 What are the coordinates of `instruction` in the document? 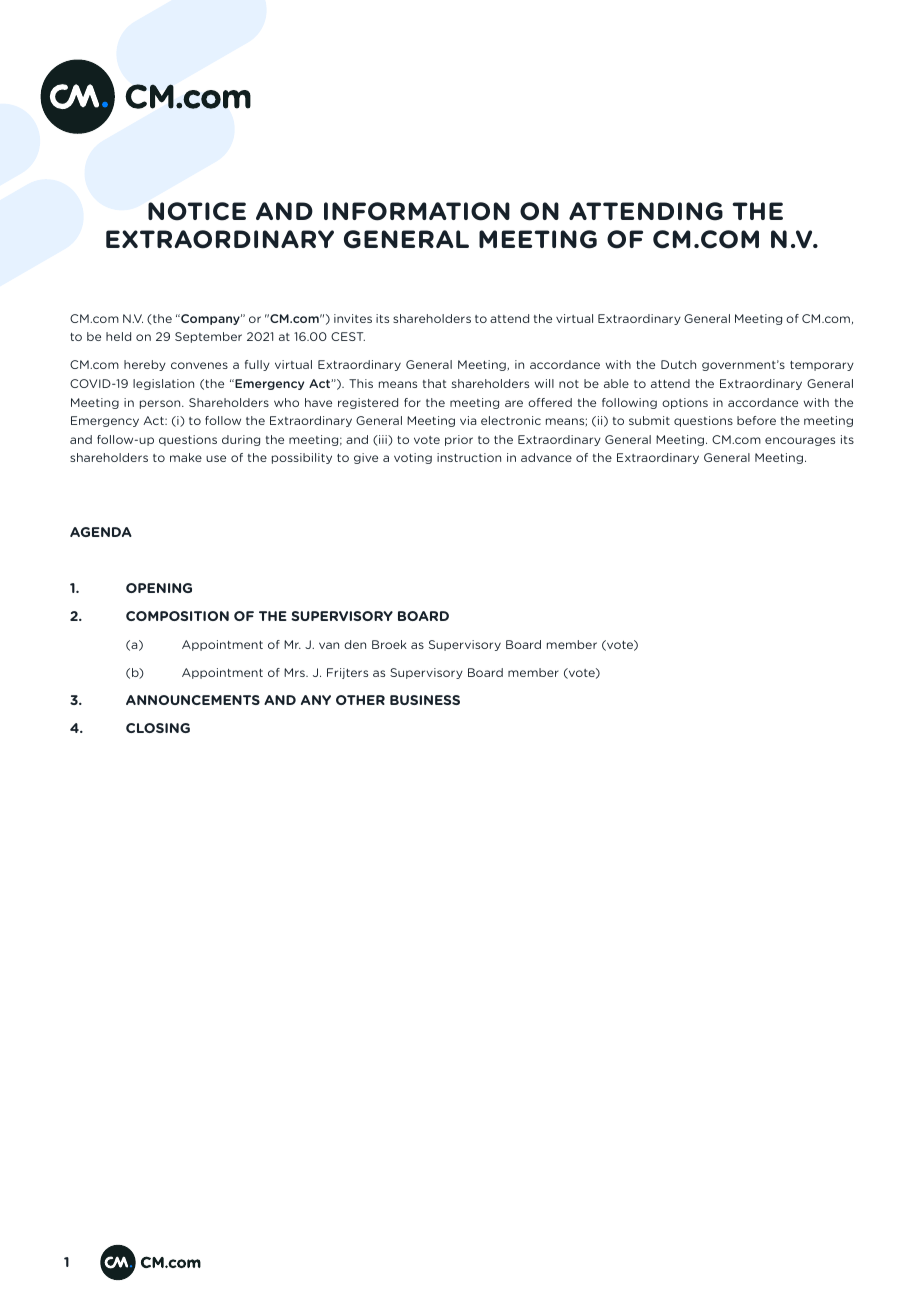 It's located at (469, 457).
